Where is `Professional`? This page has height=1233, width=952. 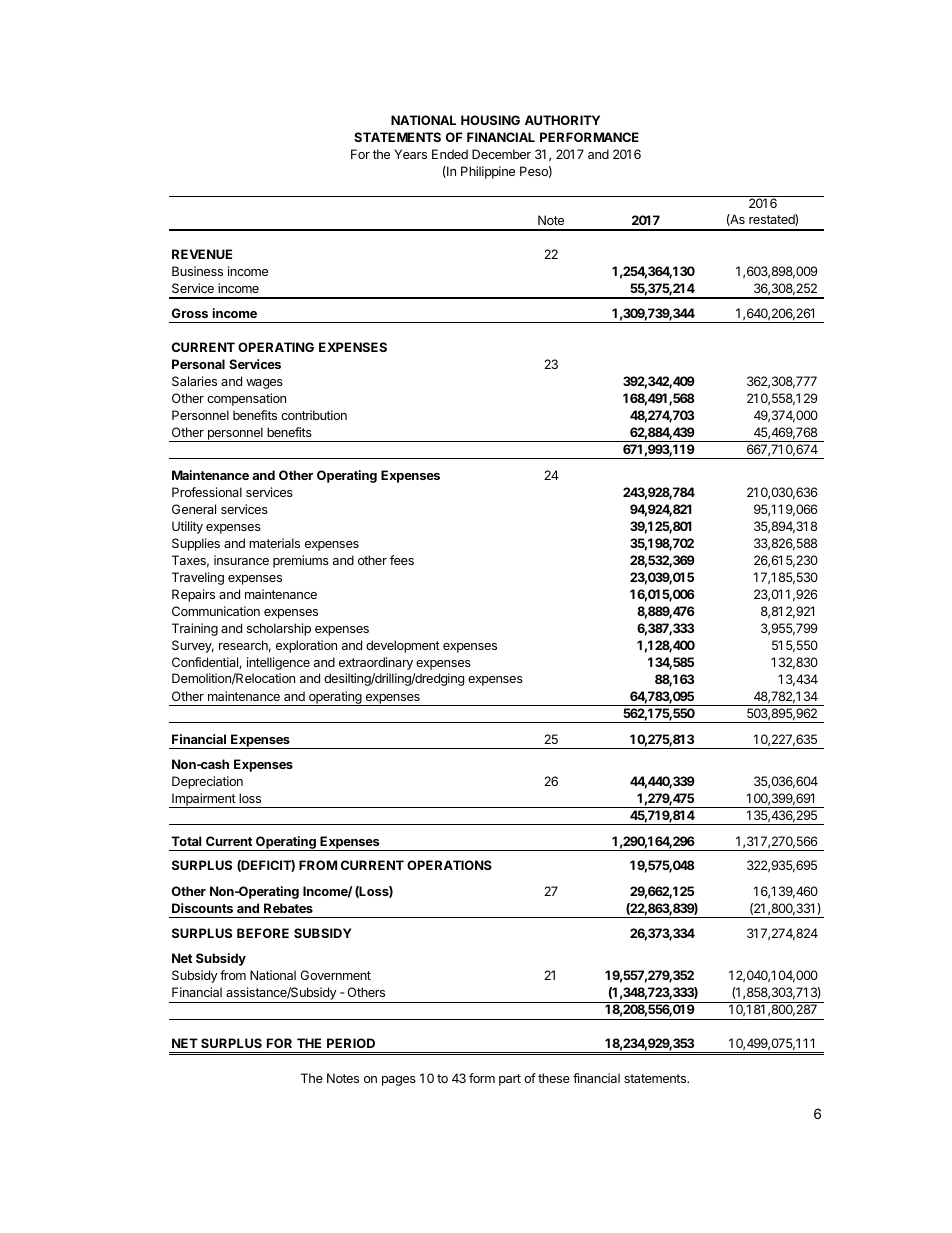
Professional is located at coordinates (207, 492).
